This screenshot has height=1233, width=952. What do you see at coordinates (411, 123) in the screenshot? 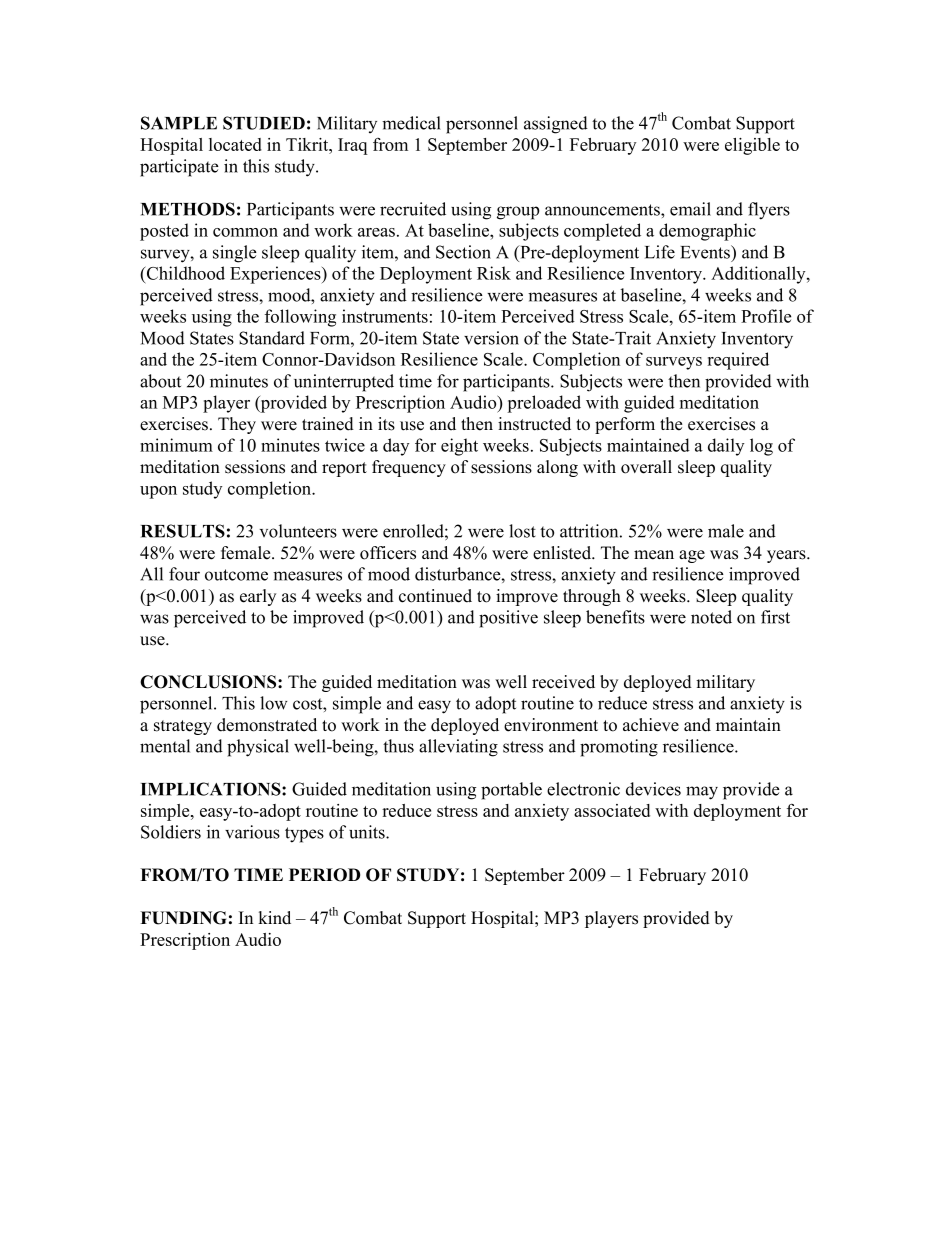
I see `medical` at bounding box center [411, 123].
